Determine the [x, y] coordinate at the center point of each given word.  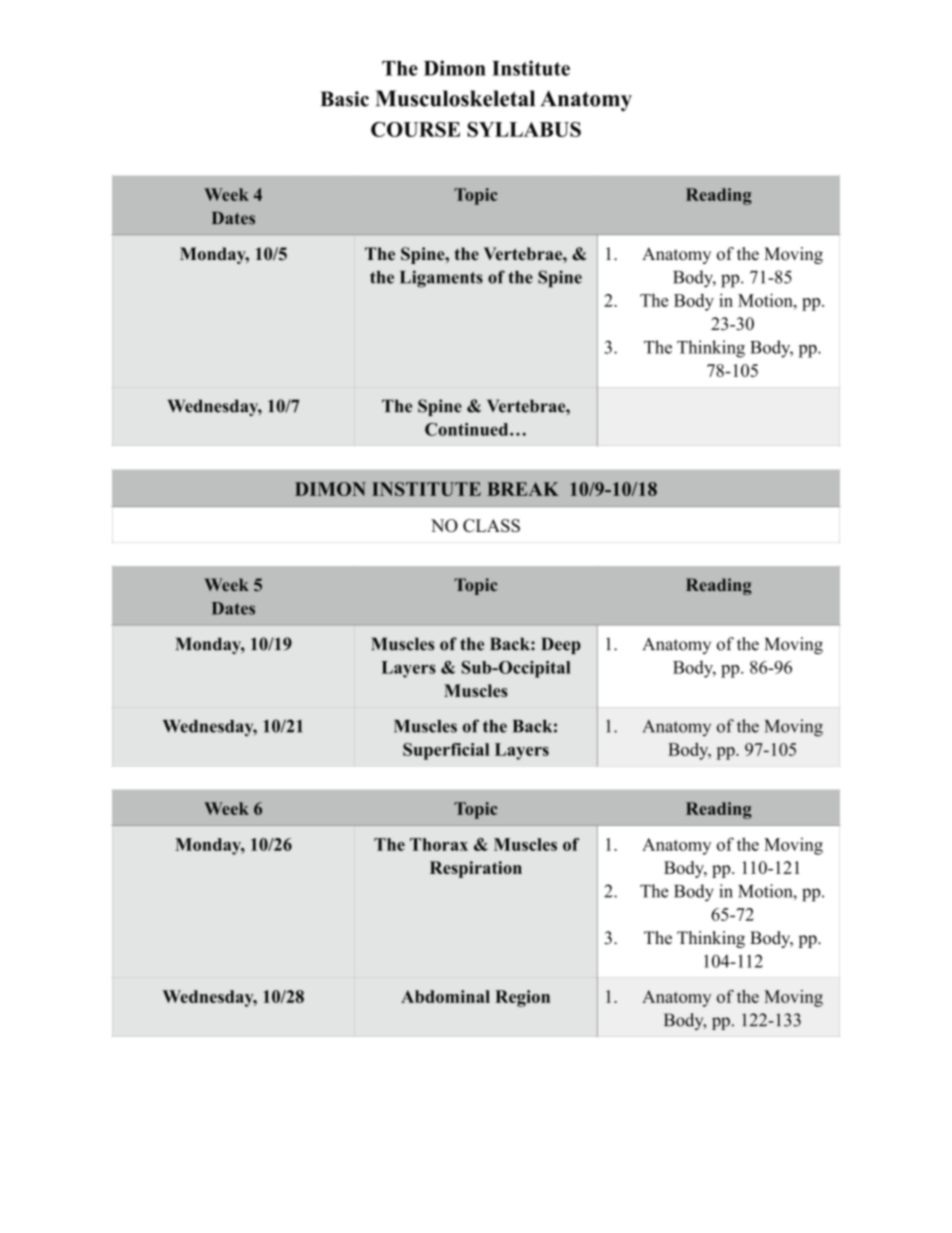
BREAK [523, 489]
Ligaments [441, 279]
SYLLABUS [524, 129]
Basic [344, 99]
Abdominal [445, 996]
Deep [561, 645]
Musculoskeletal [455, 98]
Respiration [476, 869]
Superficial [446, 751]
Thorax [439, 844]
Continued [468, 429]
